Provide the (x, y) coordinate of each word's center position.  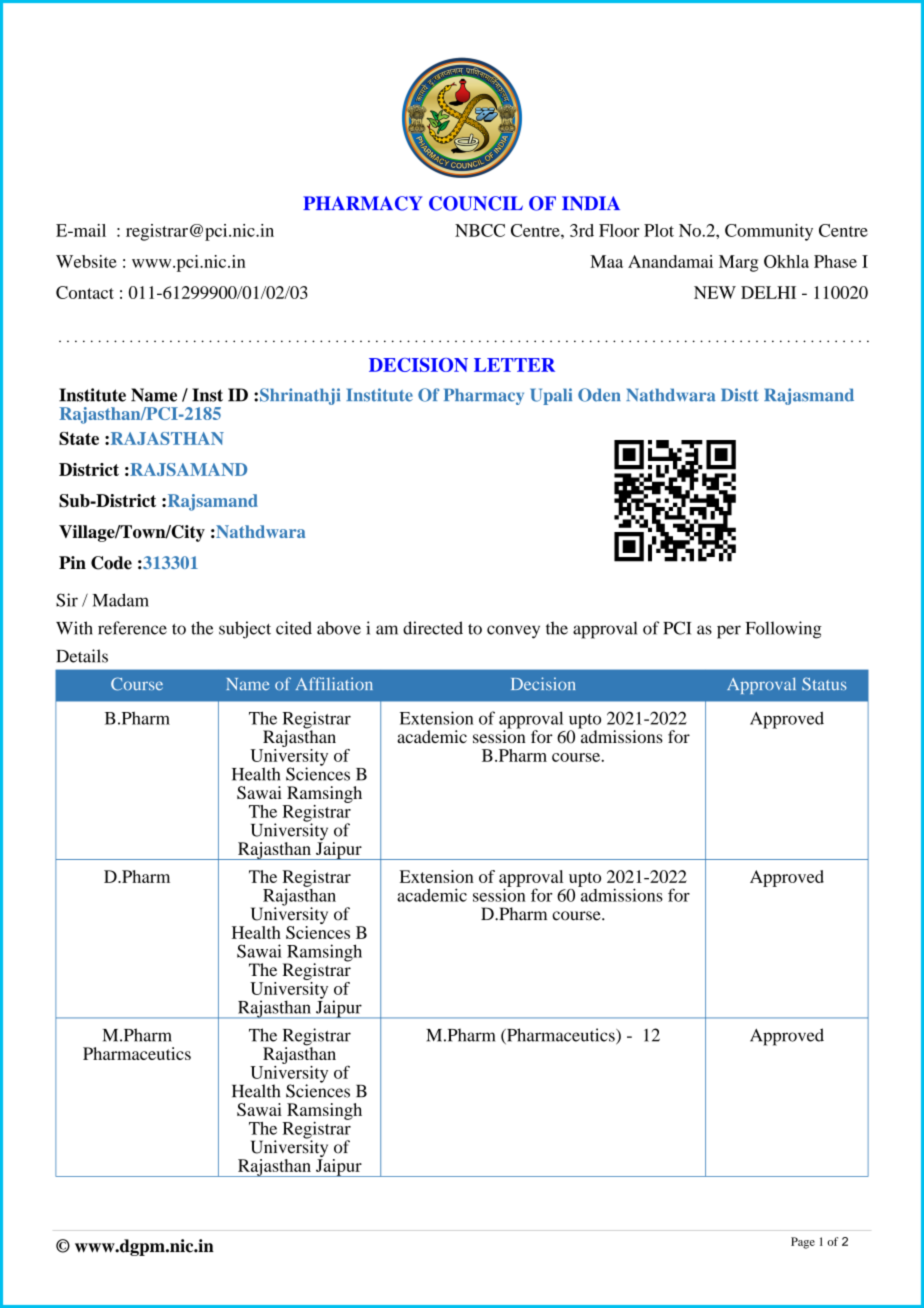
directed (433, 628)
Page (803, 1243)
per (729, 632)
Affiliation (334, 683)
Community (769, 232)
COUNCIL (476, 203)
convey (513, 632)
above (339, 628)
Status (824, 684)
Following (784, 630)
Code (111, 563)
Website (86, 261)
